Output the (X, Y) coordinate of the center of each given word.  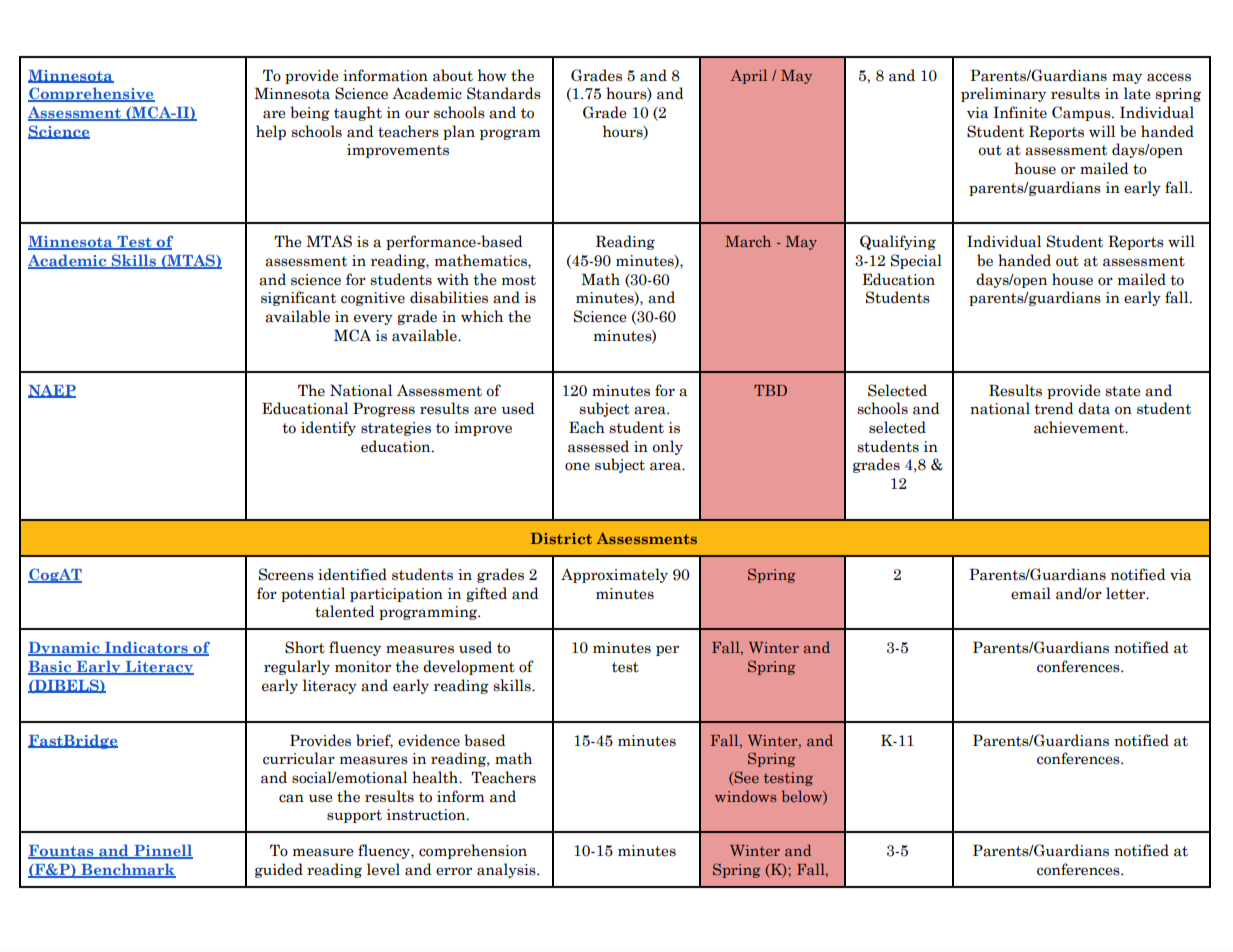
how (492, 75)
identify (328, 428)
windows (746, 796)
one (577, 466)
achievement (1080, 427)
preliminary (1003, 94)
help (271, 132)
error (454, 871)
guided (279, 870)
